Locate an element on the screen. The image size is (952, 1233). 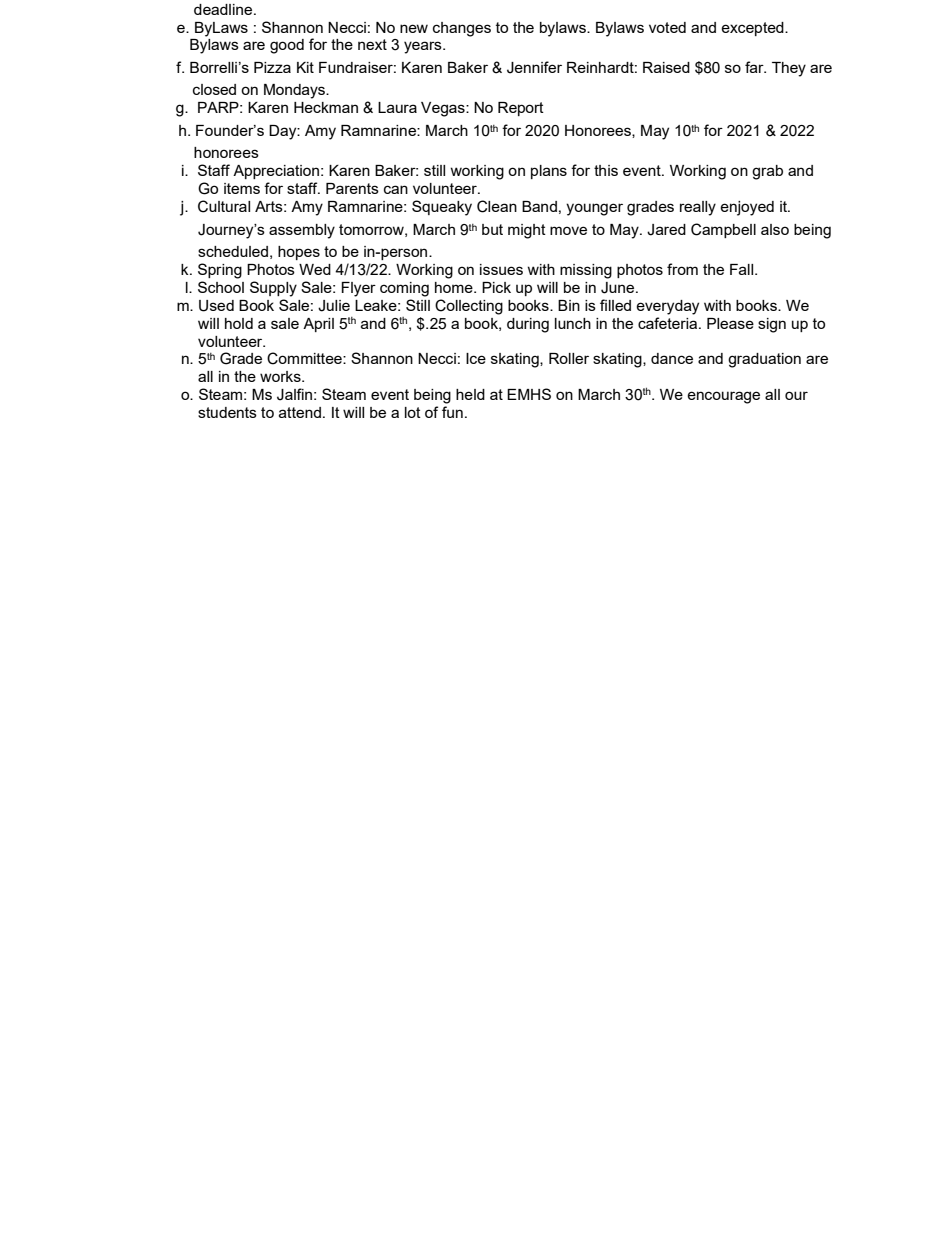
changes is located at coordinates (462, 29).
